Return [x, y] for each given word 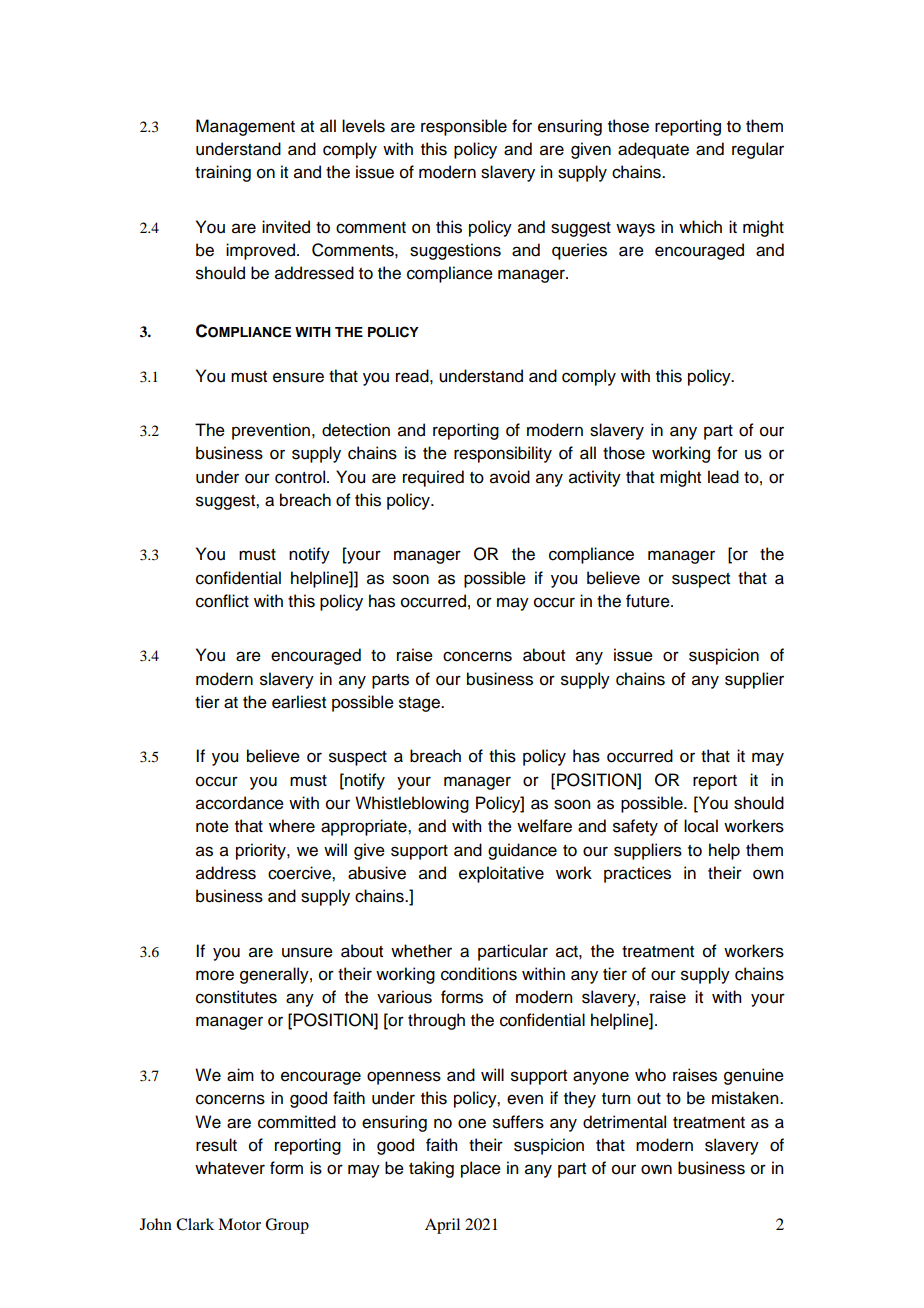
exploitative [501, 874]
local [701, 826]
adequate [653, 150]
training [223, 173]
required [433, 478]
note [212, 827]
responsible [464, 127]
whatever [230, 1168]
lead [723, 477]
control [301, 477]
